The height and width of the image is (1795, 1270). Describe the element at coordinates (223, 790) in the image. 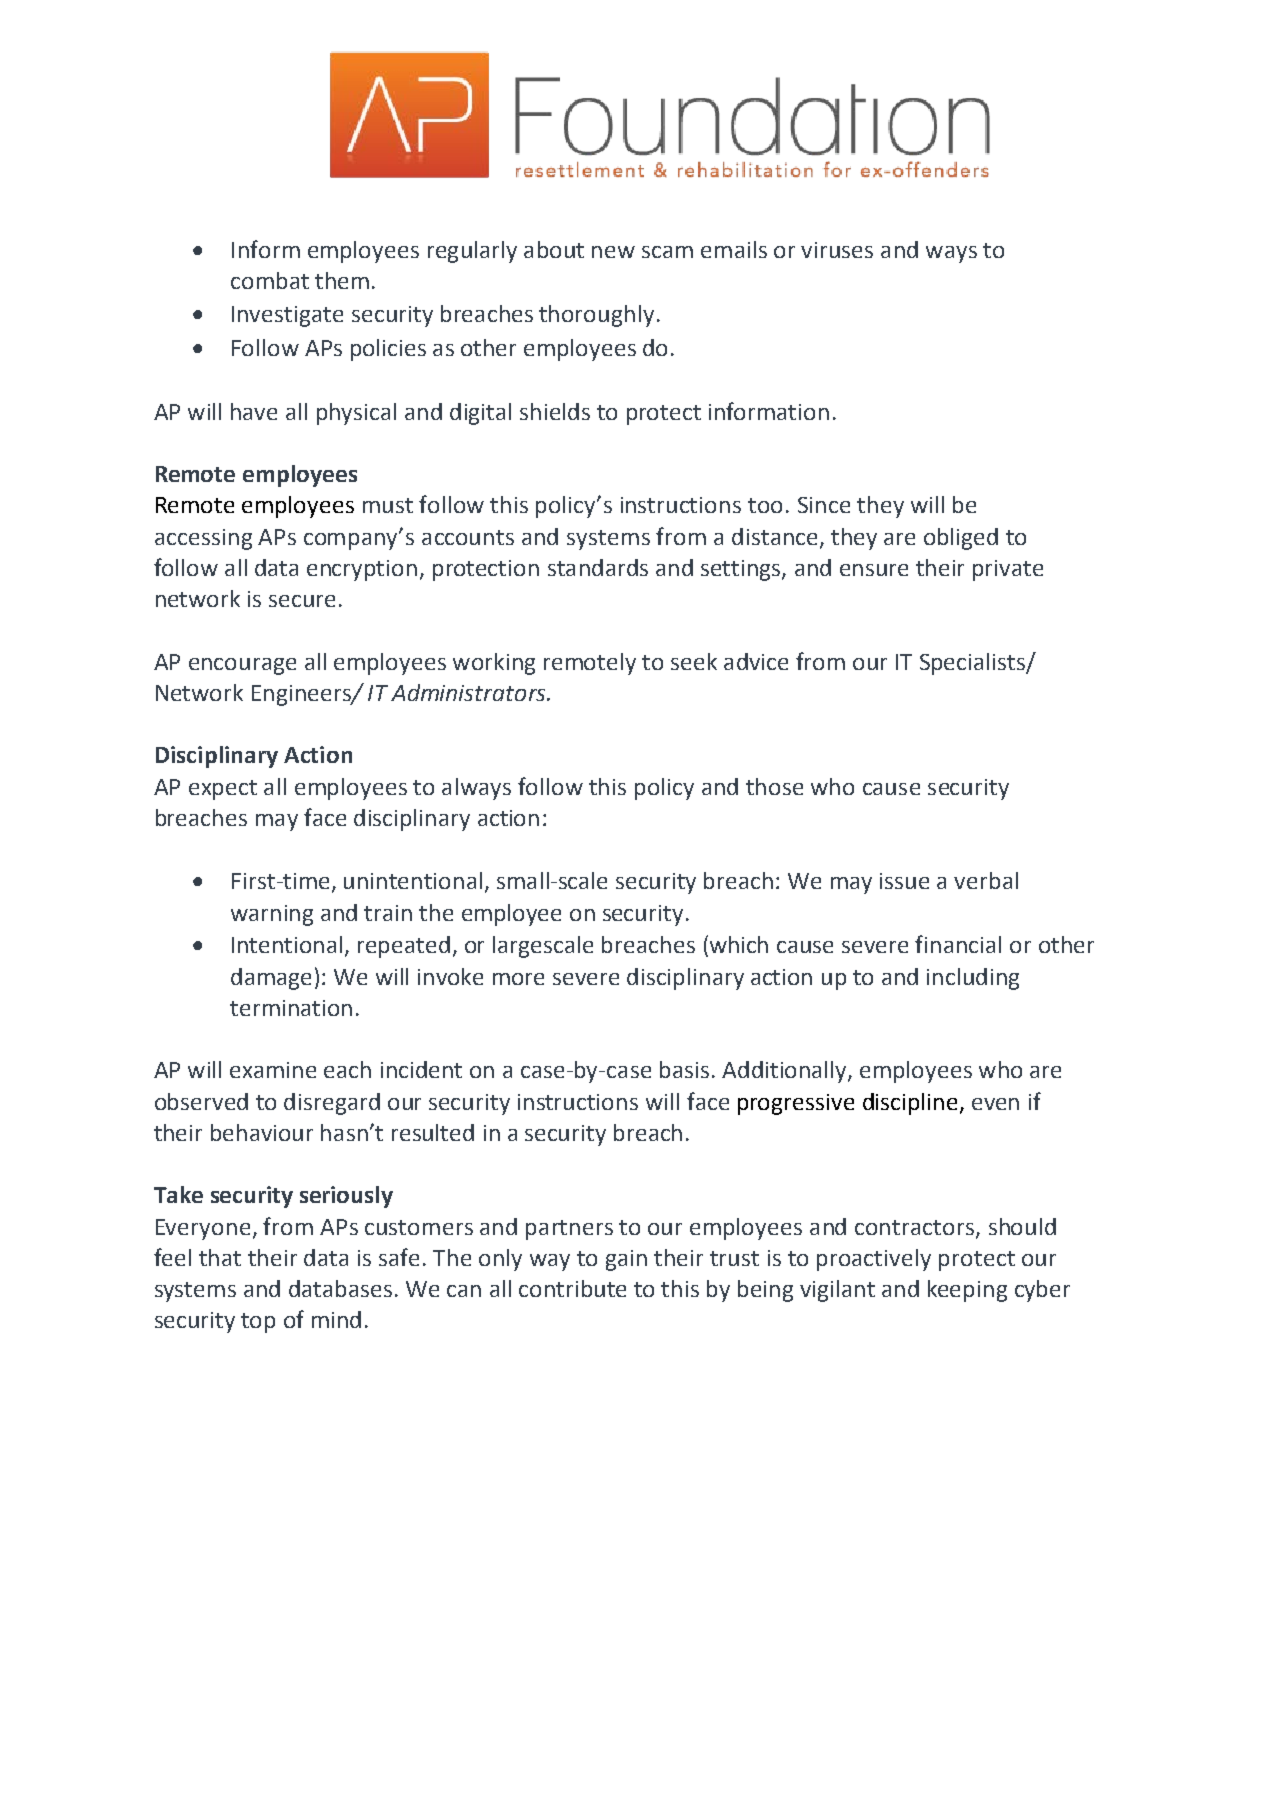

I see `expect` at that location.
